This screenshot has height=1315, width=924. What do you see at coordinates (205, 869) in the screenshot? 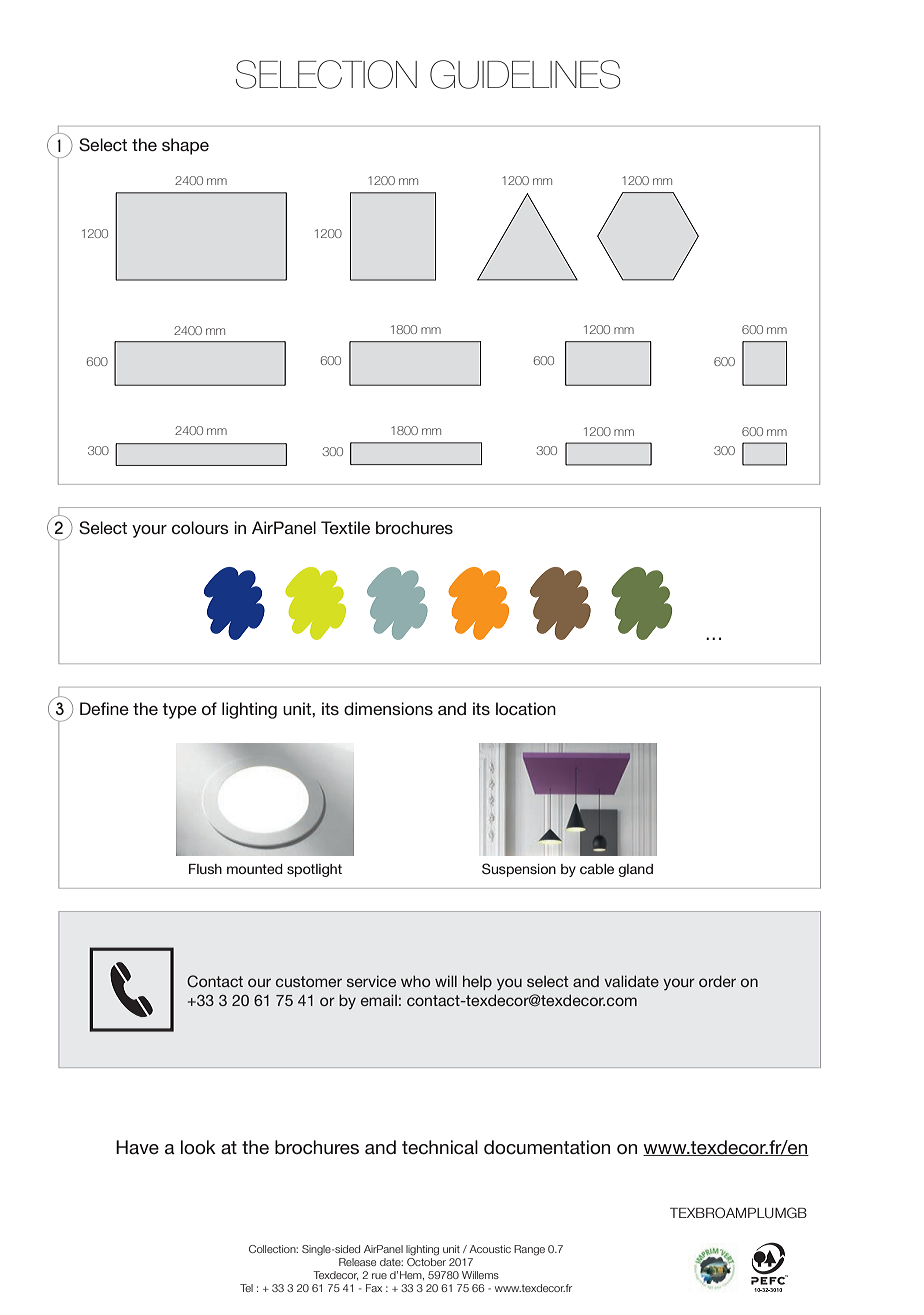
I see `Flush` at bounding box center [205, 869].
